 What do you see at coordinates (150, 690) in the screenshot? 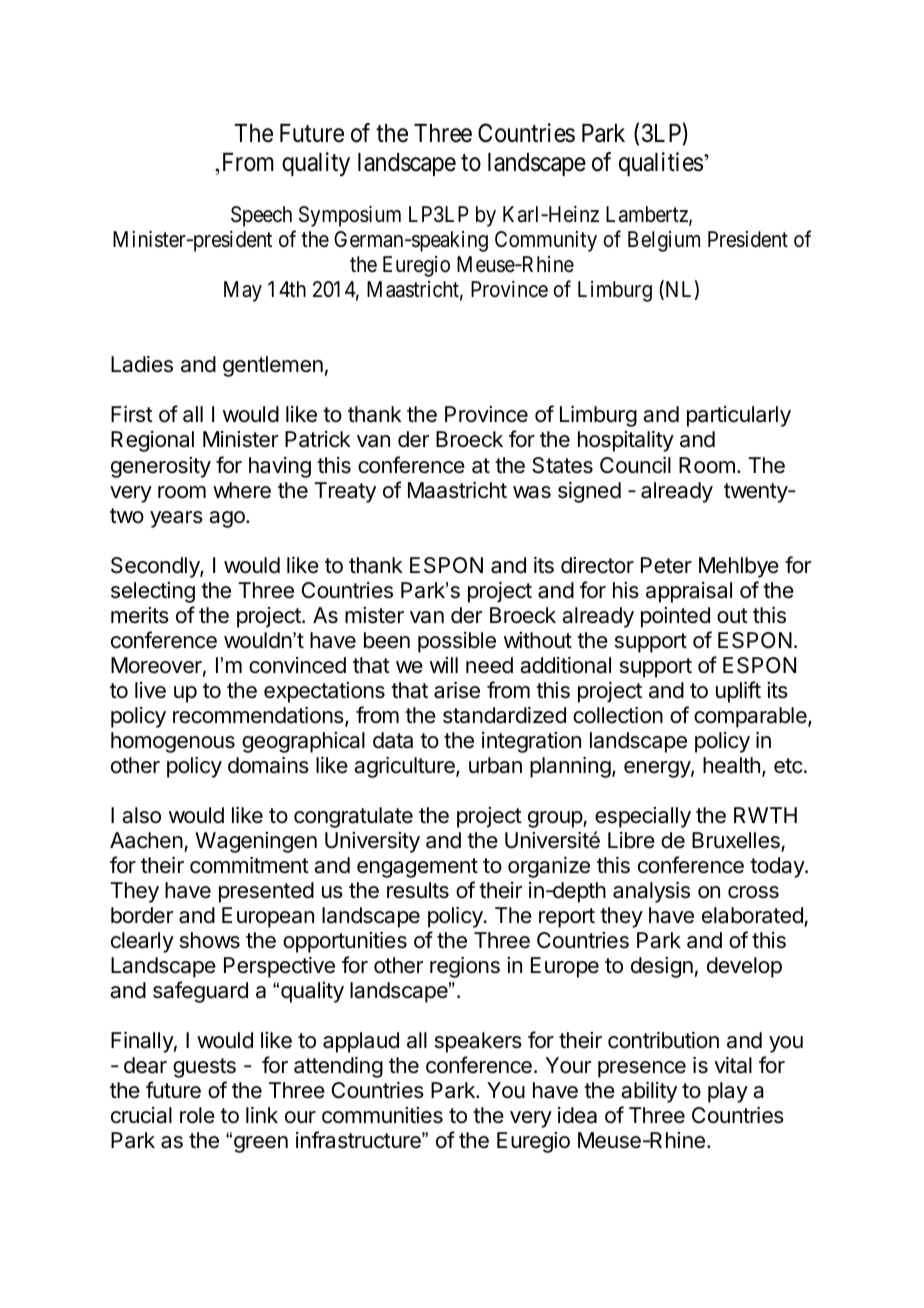
I see `live` at bounding box center [150, 690].
